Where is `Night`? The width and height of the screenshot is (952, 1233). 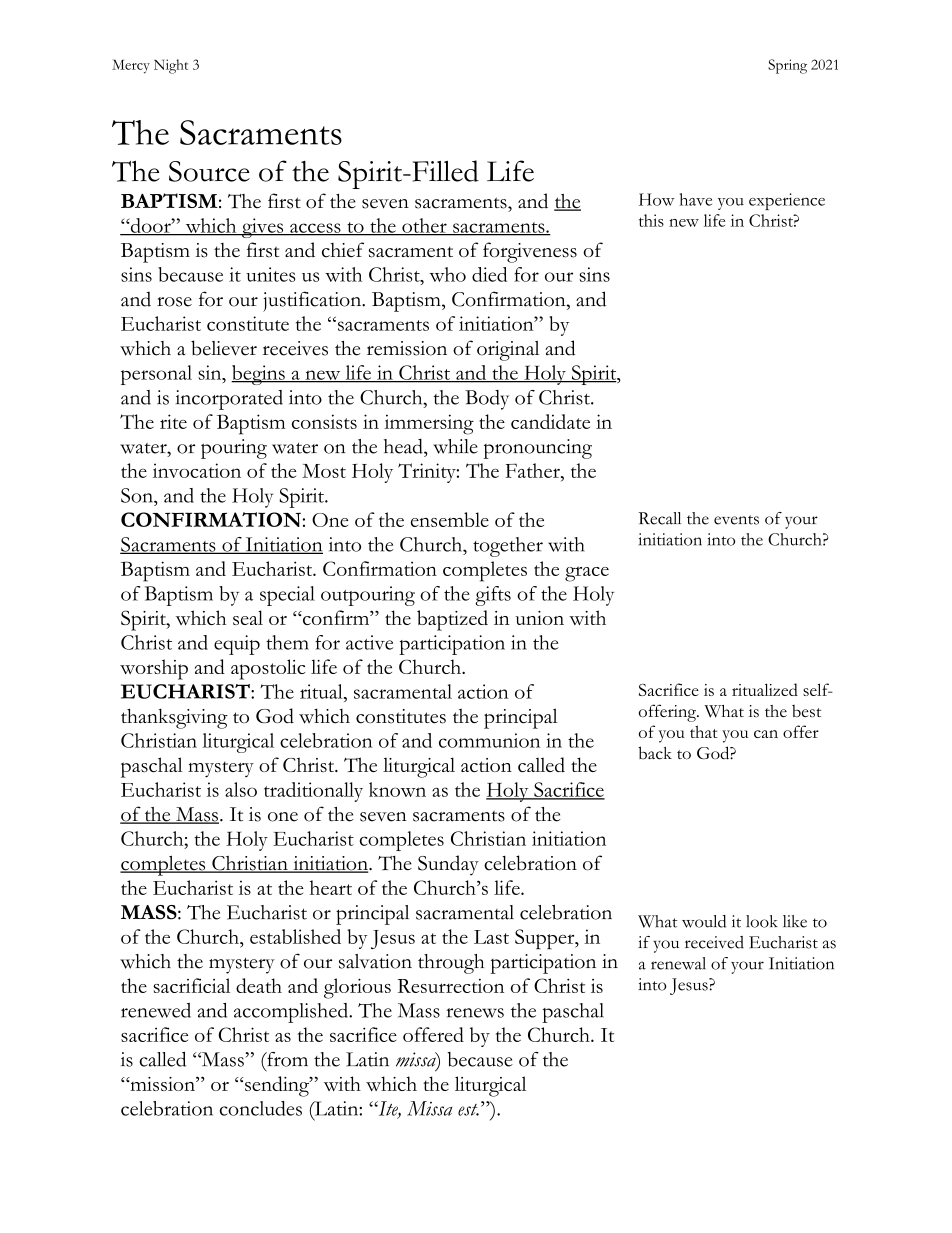 Night is located at coordinates (171, 66).
